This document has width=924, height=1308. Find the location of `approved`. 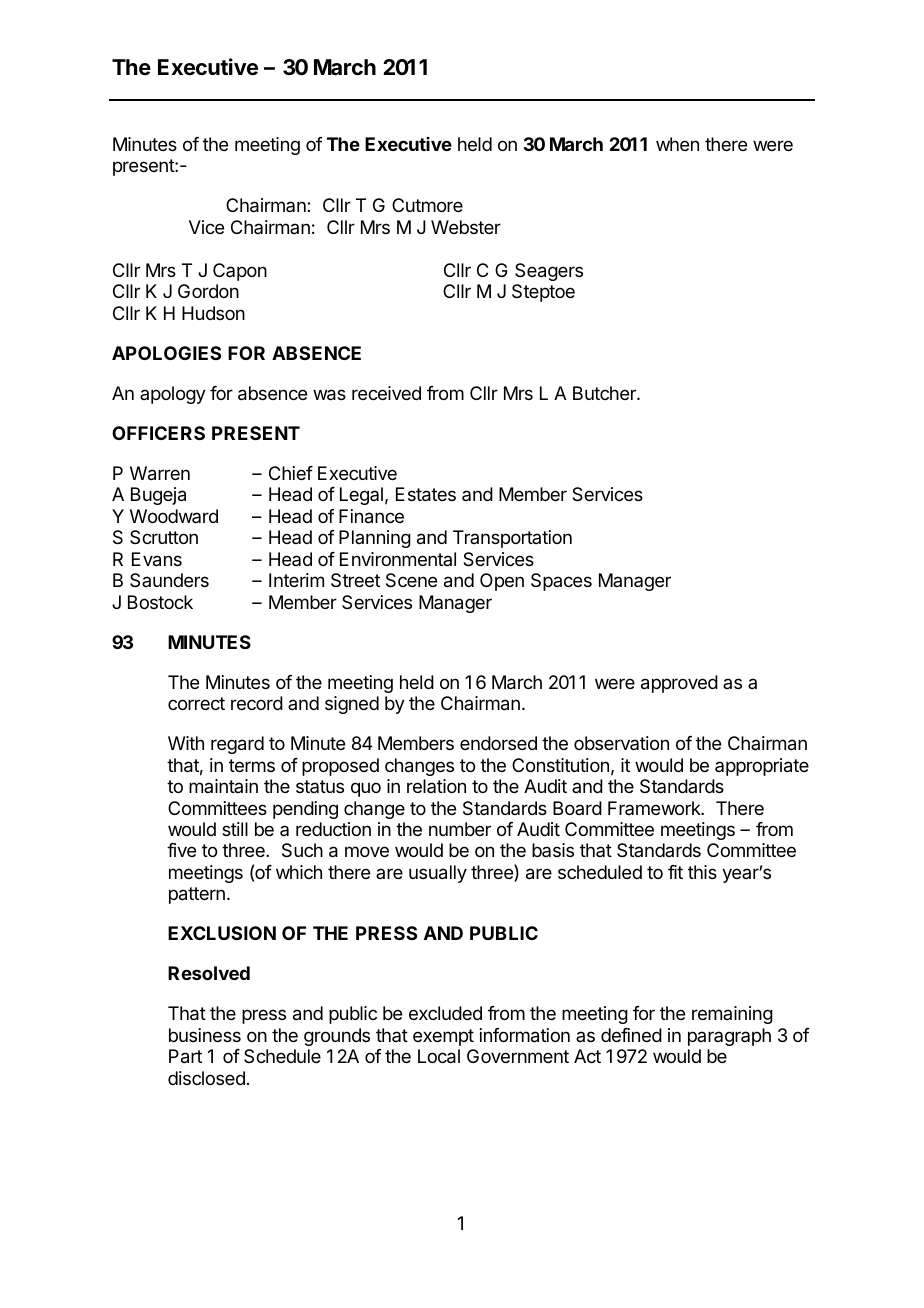

approved is located at coordinates (679, 684).
